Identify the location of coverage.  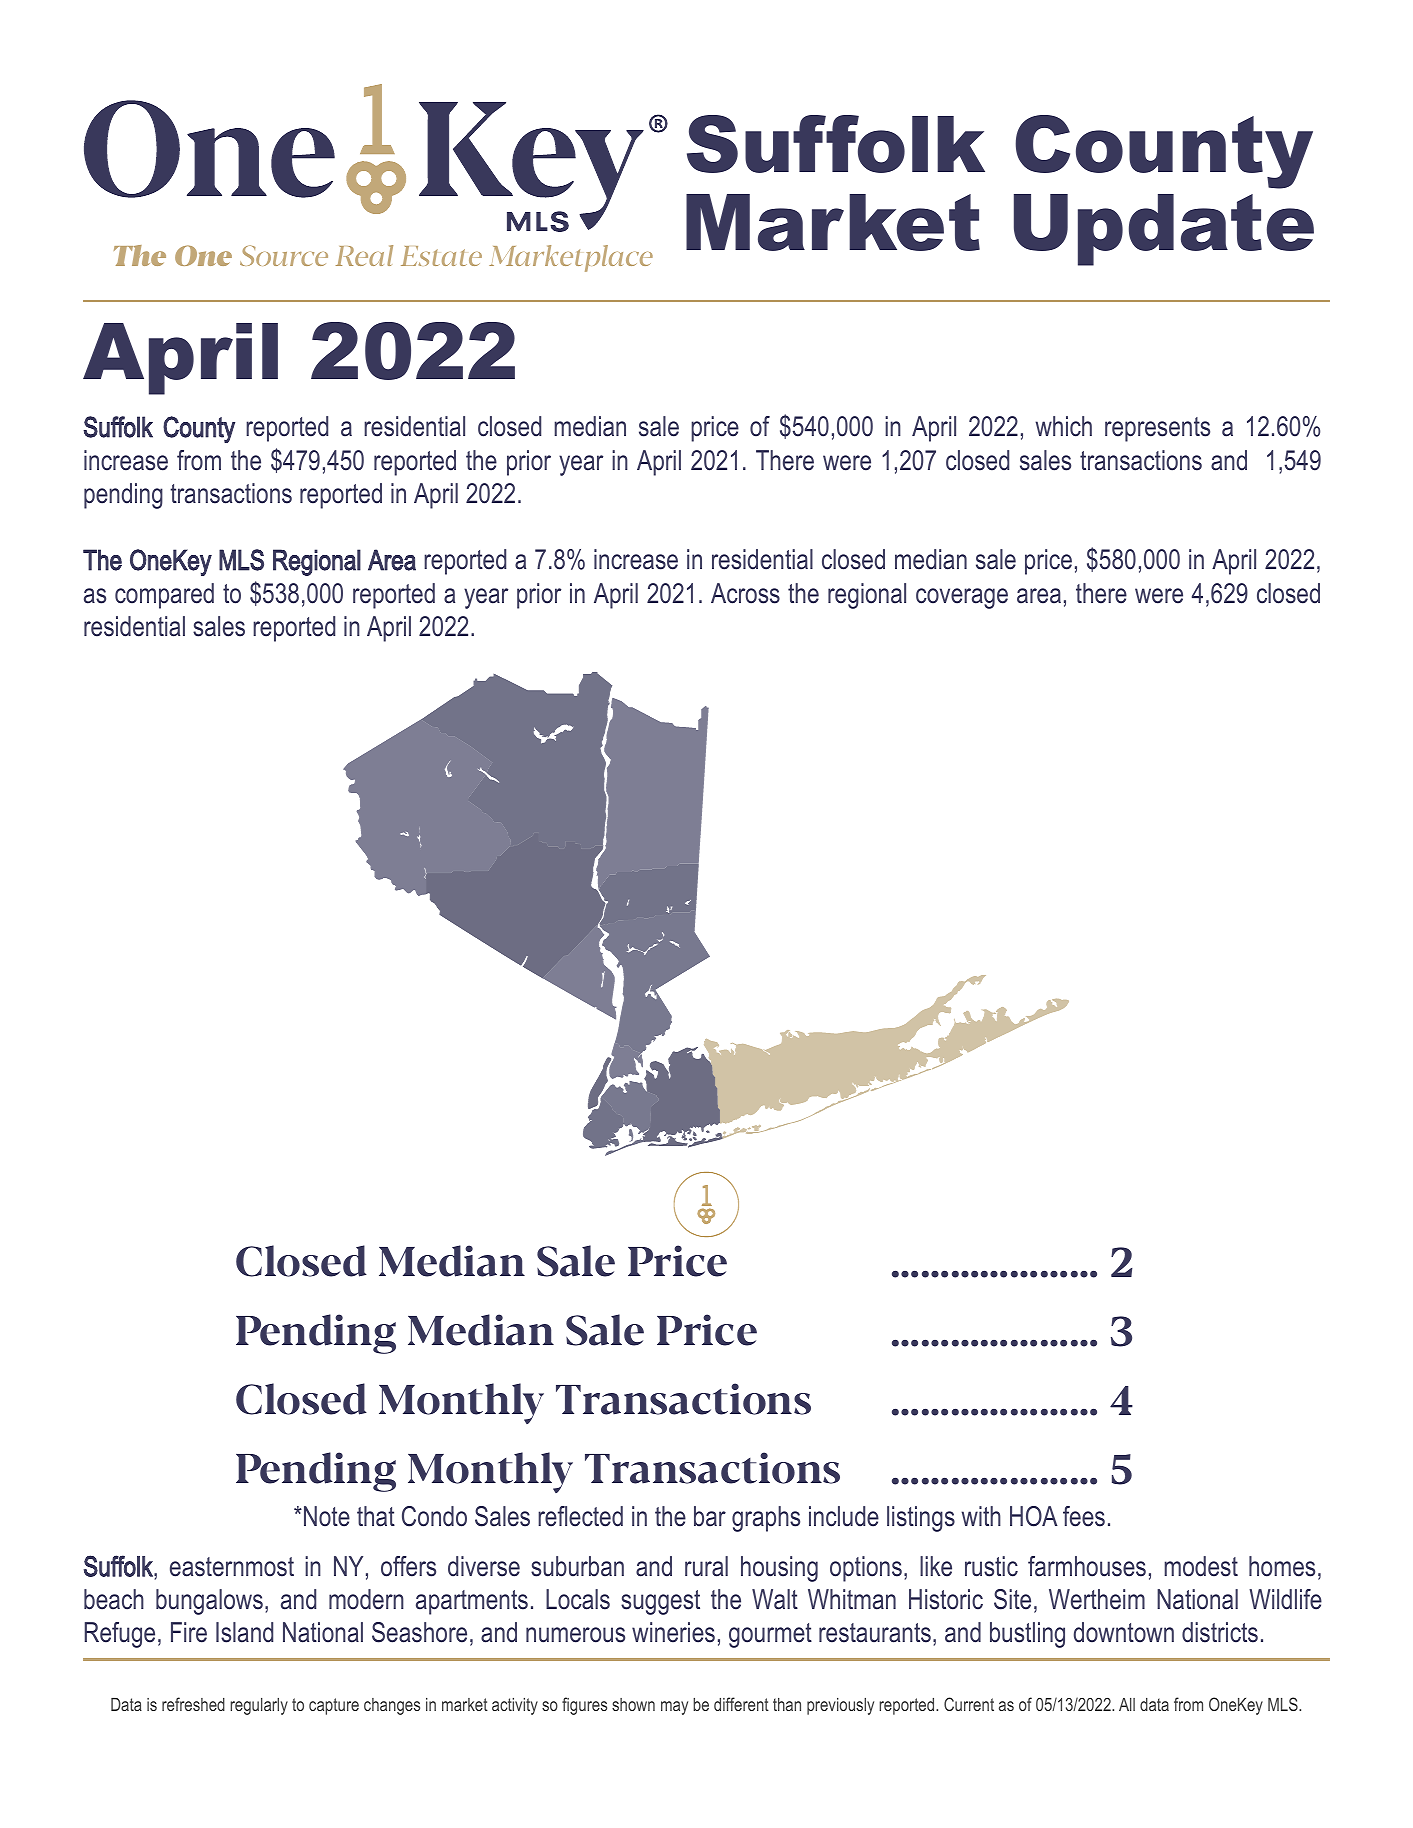
(962, 598).
